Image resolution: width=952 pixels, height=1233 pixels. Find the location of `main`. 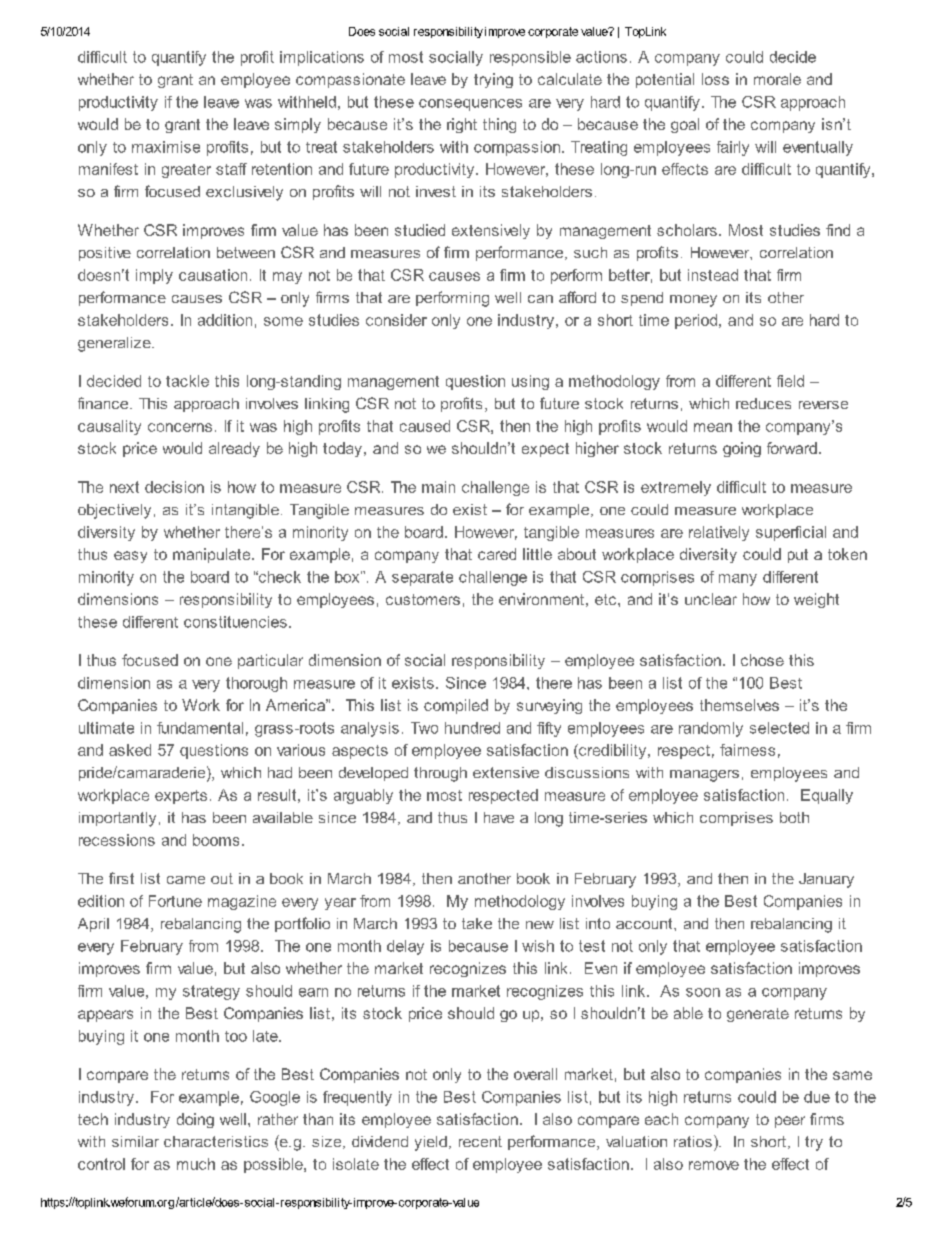

main is located at coordinates (438, 487).
